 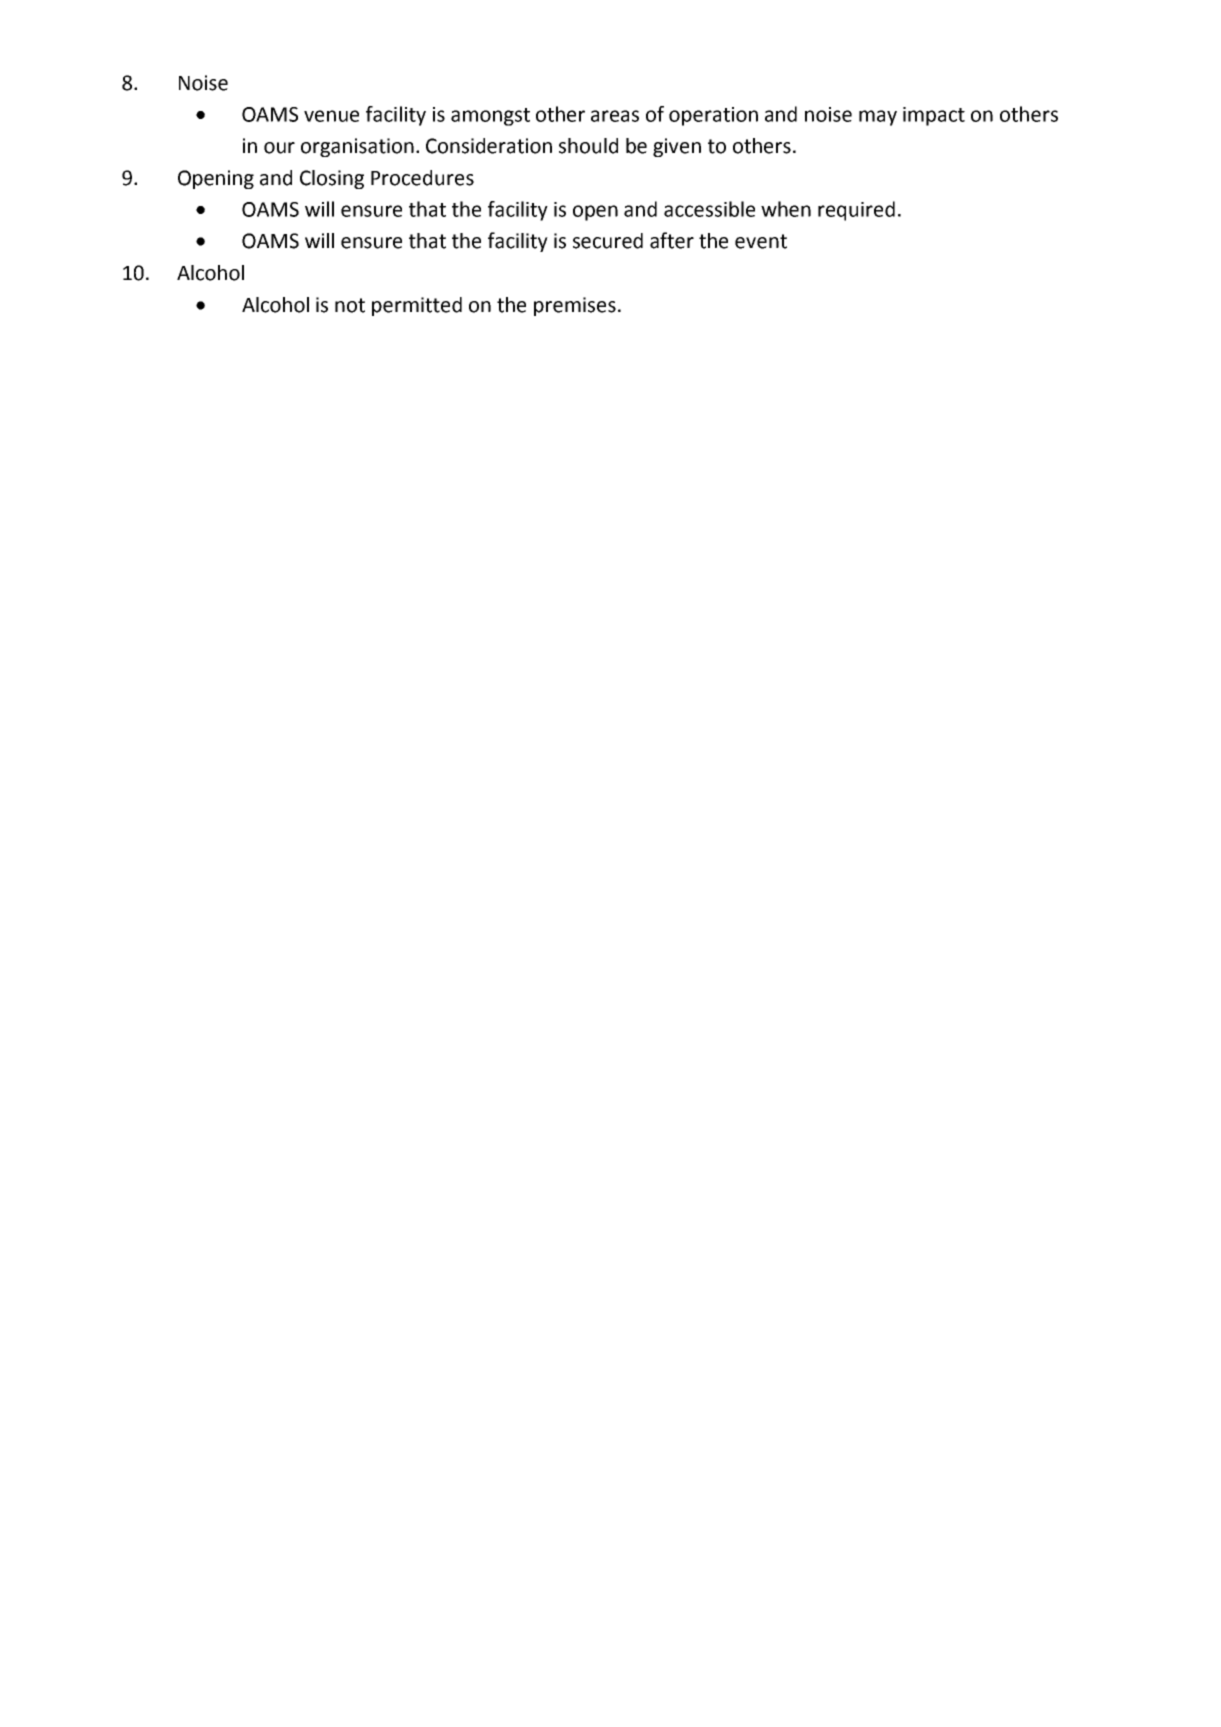 What do you see at coordinates (575, 306) in the page?
I see `premises` at bounding box center [575, 306].
